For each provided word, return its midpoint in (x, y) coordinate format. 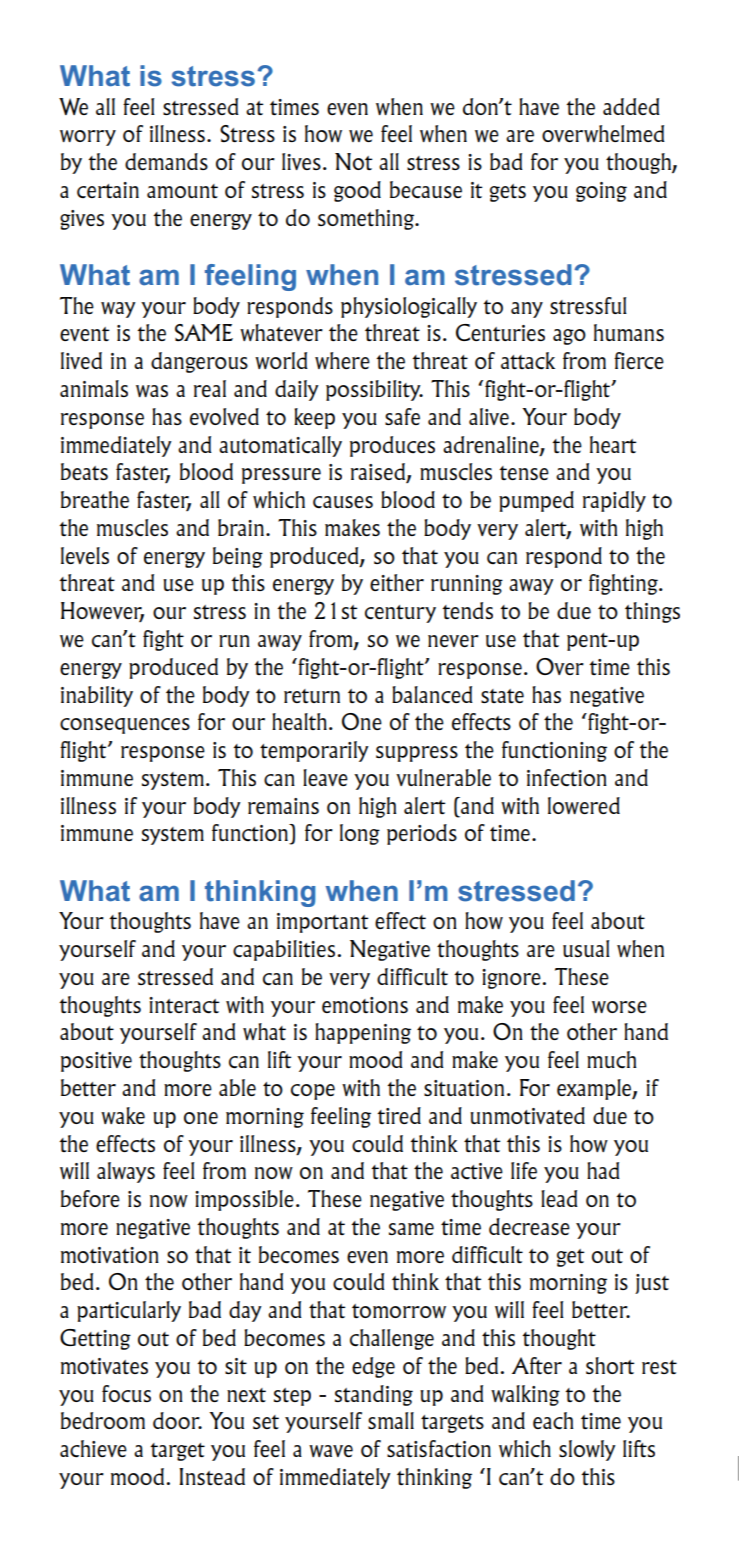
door (177, 1420)
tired (399, 1115)
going (601, 192)
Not (354, 161)
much (611, 1060)
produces (392, 446)
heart (613, 444)
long (360, 834)
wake (123, 1115)
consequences (125, 726)
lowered (584, 805)
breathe (95, 499)
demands (166, 161)
